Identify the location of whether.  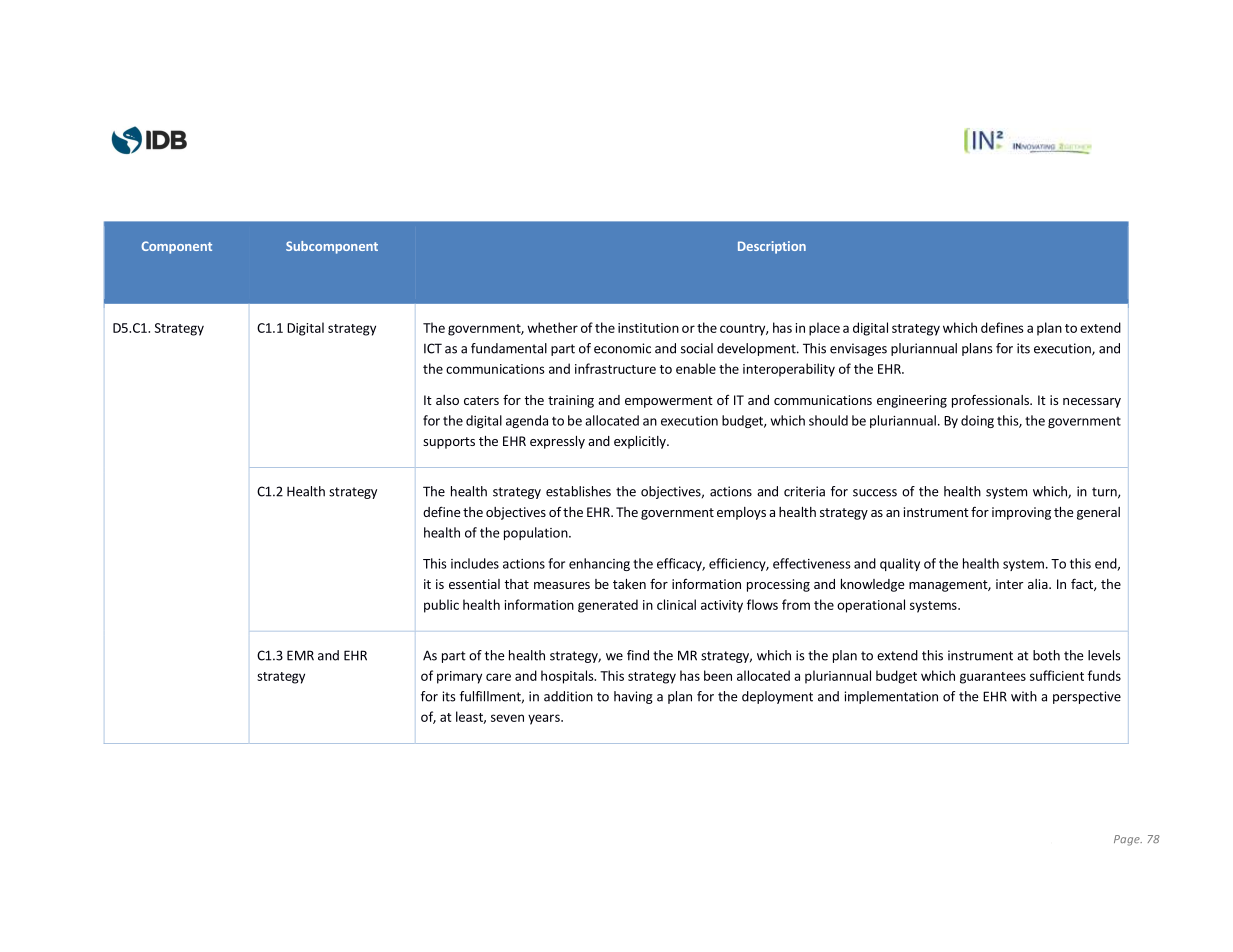
(552, 327).
